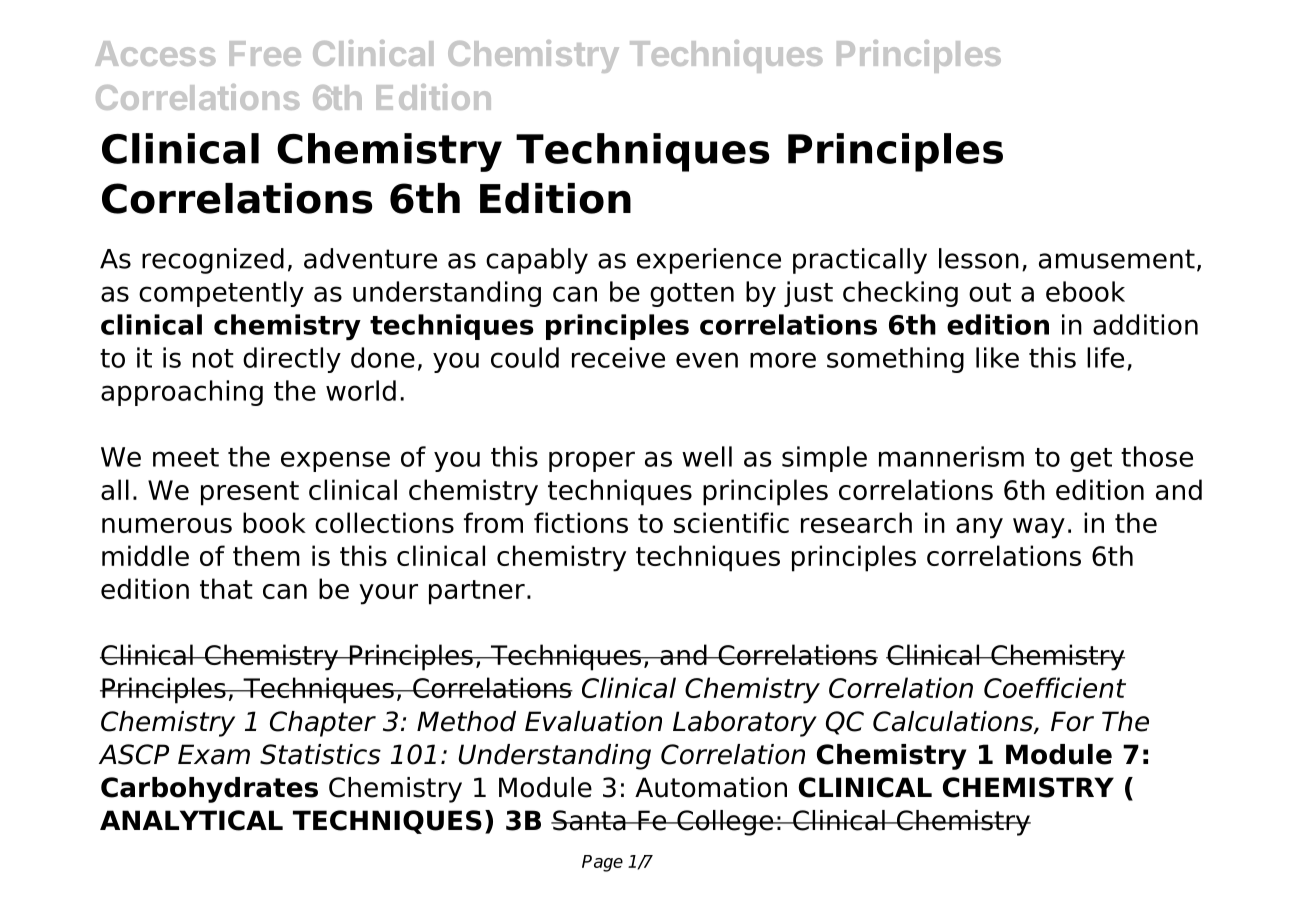 This page has height=924, width=1311. What do you see at coordinates (213, 261) in the page?
I see `recognized` at bounding box center [213, 261].
